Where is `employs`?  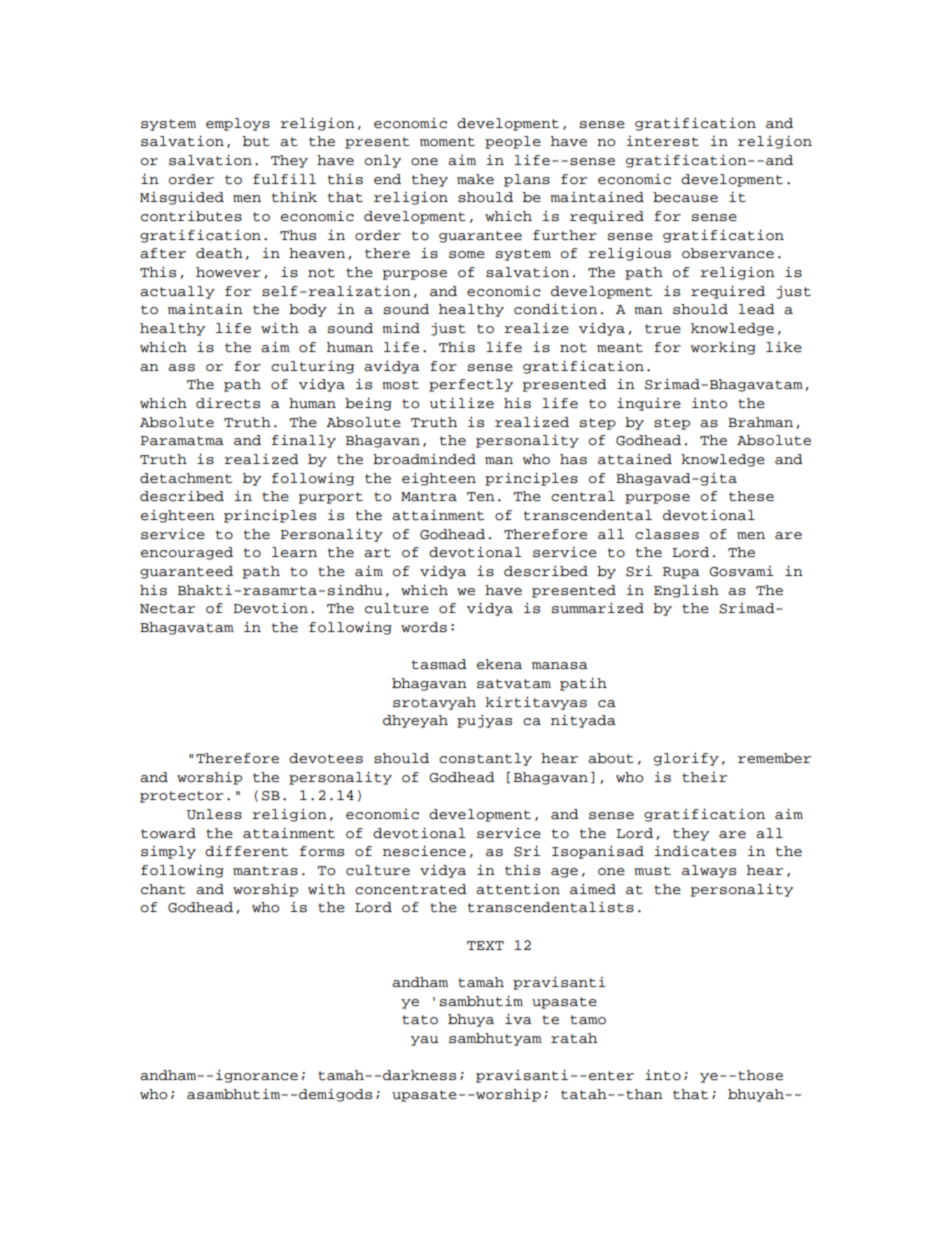 employs is located at coordinates (238, 124).
